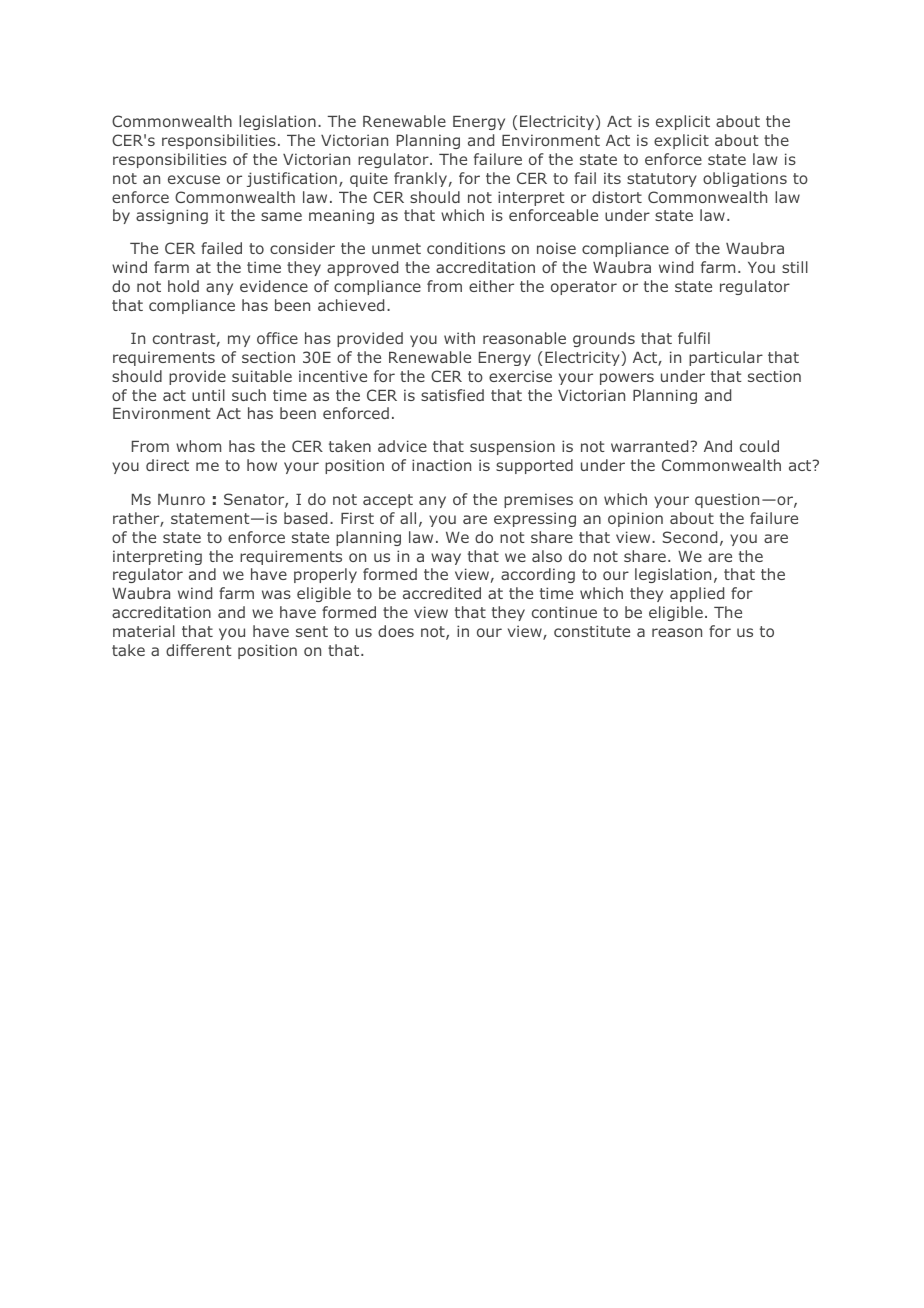  What do you see at coordinates (396, 631) in the document?
I see `does` at bounding box center [396, 631].
